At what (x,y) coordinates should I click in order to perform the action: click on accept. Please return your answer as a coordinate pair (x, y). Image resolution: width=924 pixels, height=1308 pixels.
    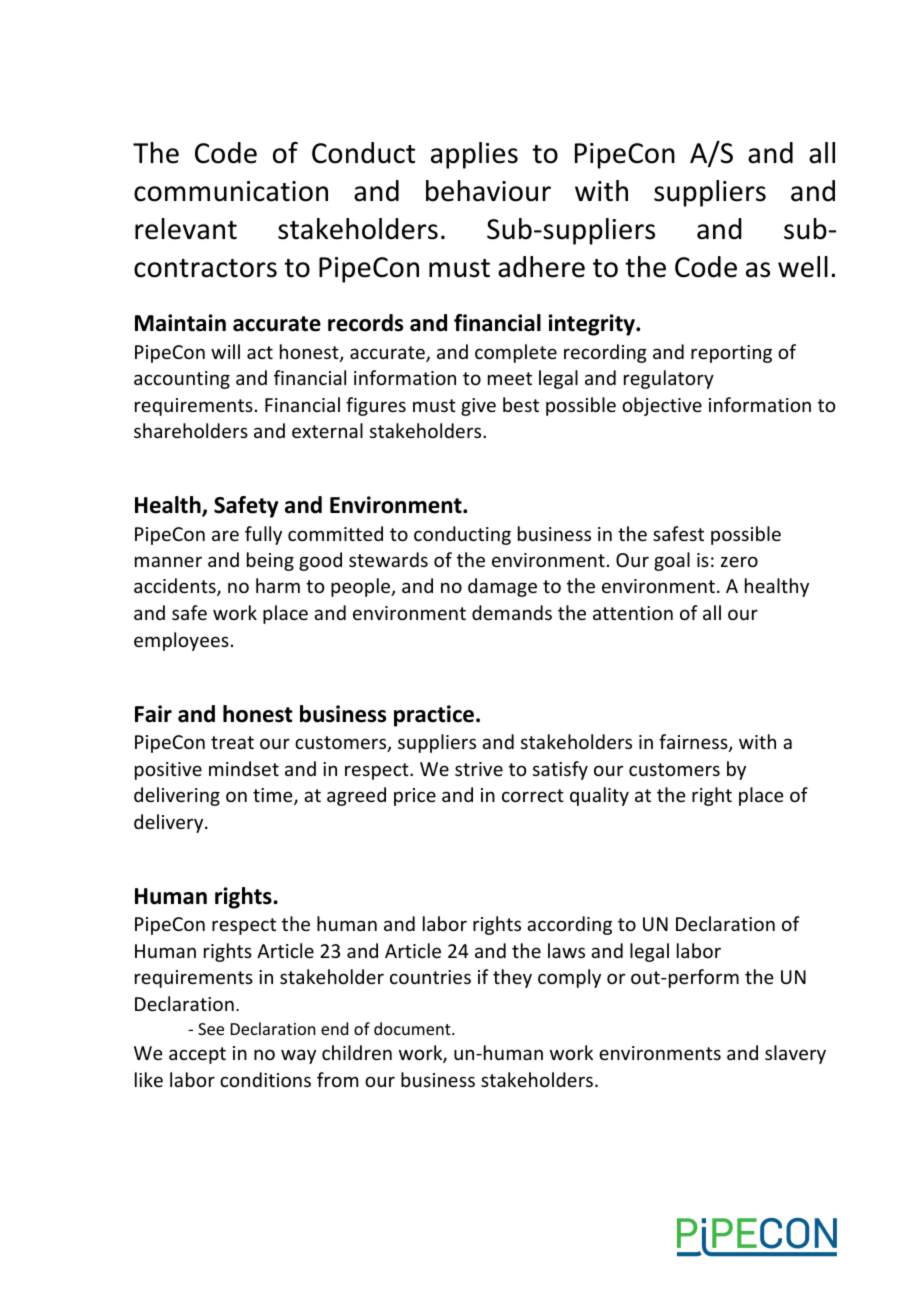
    Looking at the image, I should click on (197, 1055).
